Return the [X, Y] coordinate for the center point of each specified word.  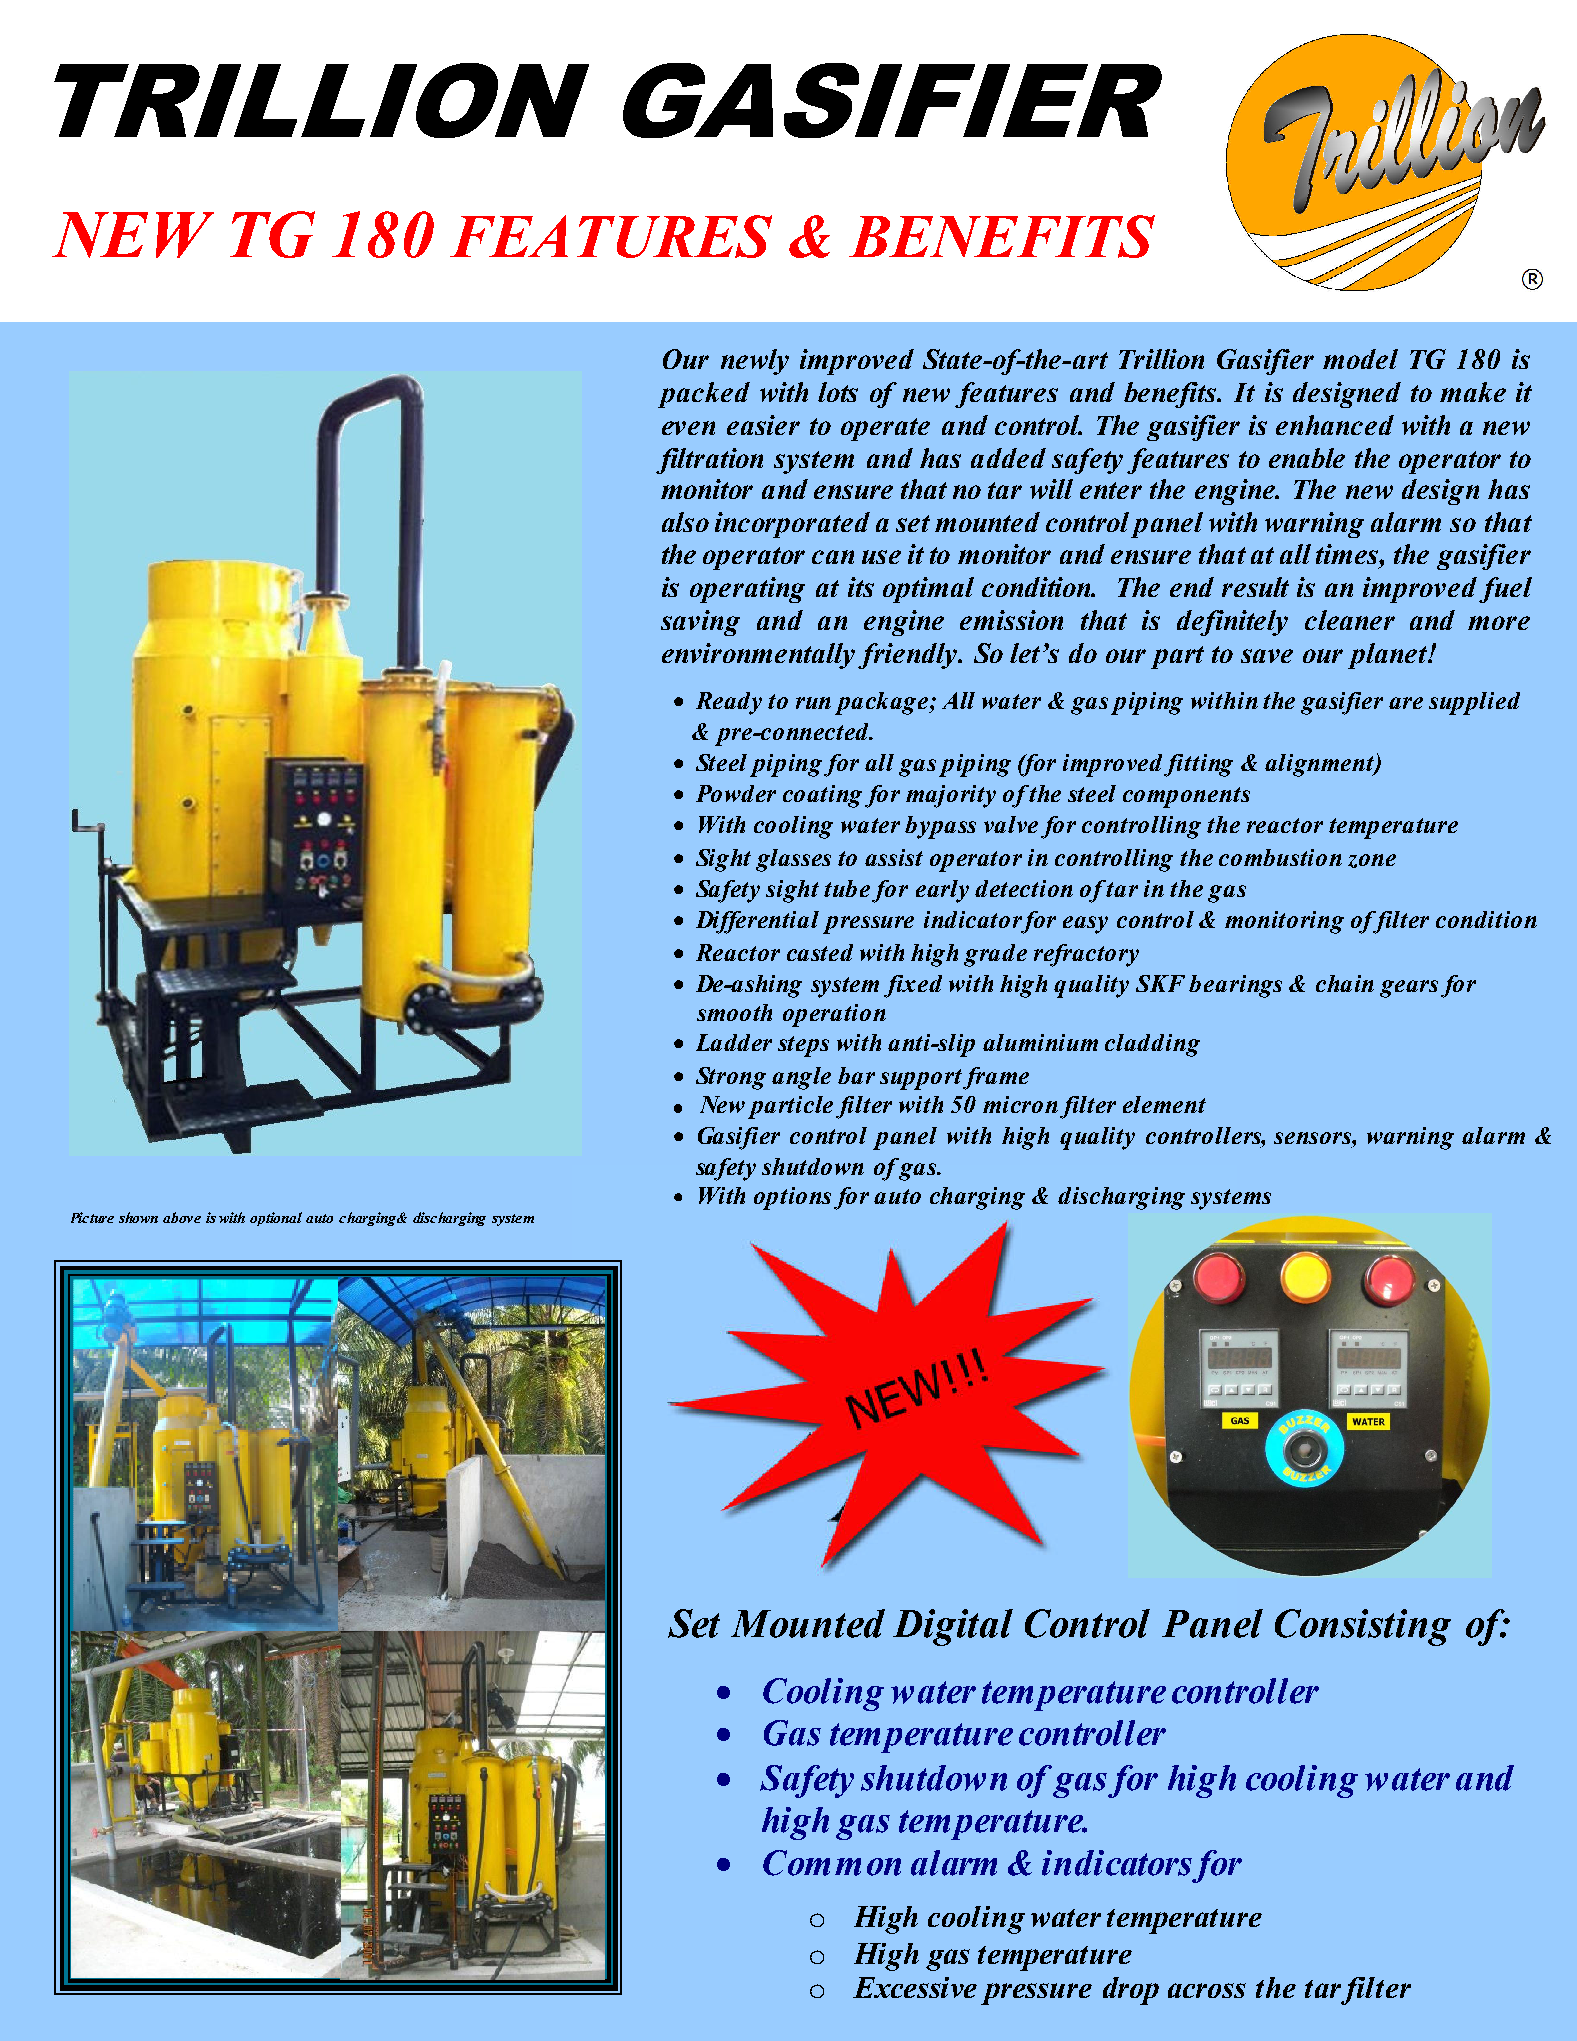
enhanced [1335, 425]
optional [276, 1219]
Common [832, 1863]
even [688, 428]
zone [1372, 861]
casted [820, 952]
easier [763, 425]
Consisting [1363, 1627]
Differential [757, 922]
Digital [953, 1627]
